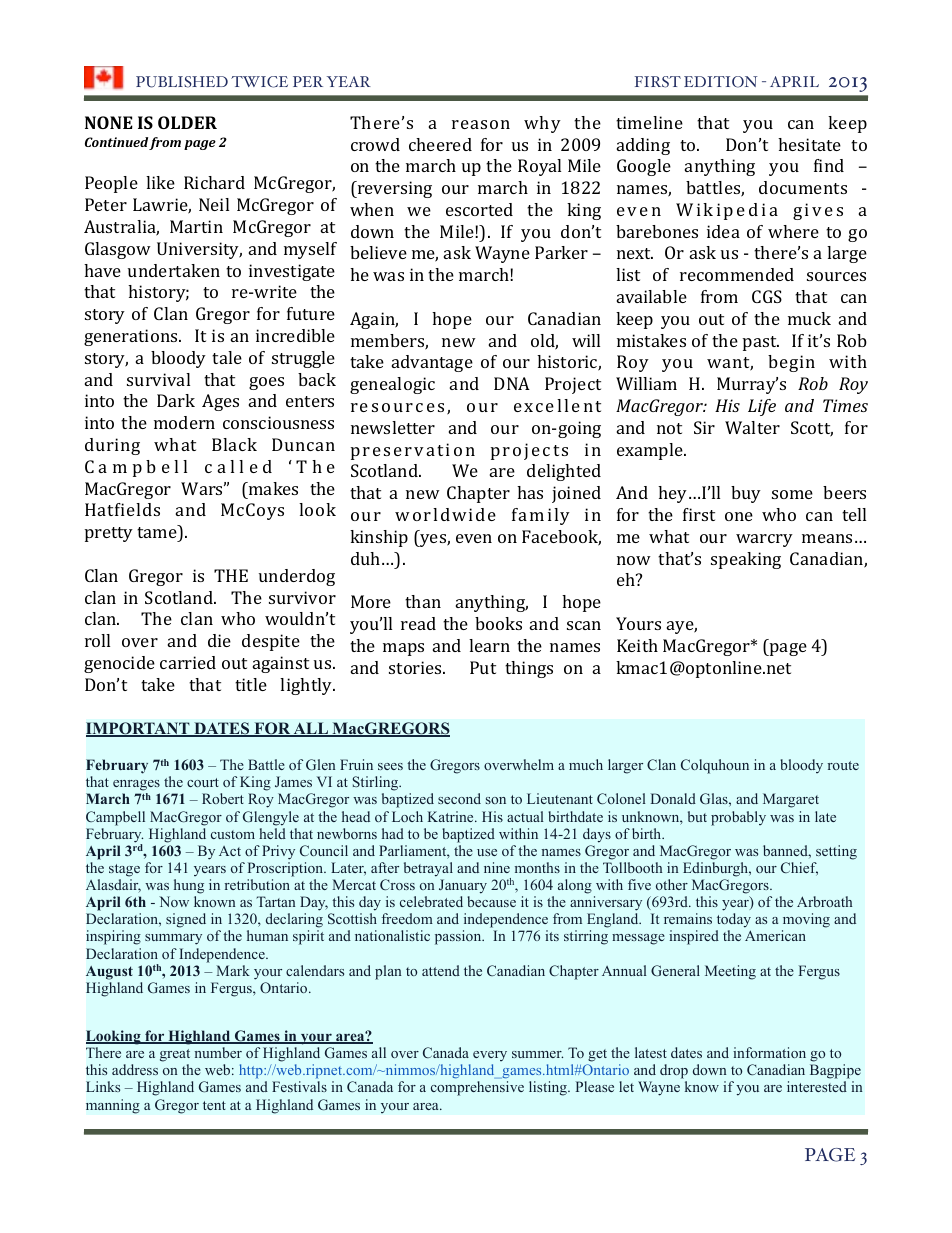  What do you see at coordinates (390, 766) in the screenshot?
I see `sees` at bounding box center [390, 766].
